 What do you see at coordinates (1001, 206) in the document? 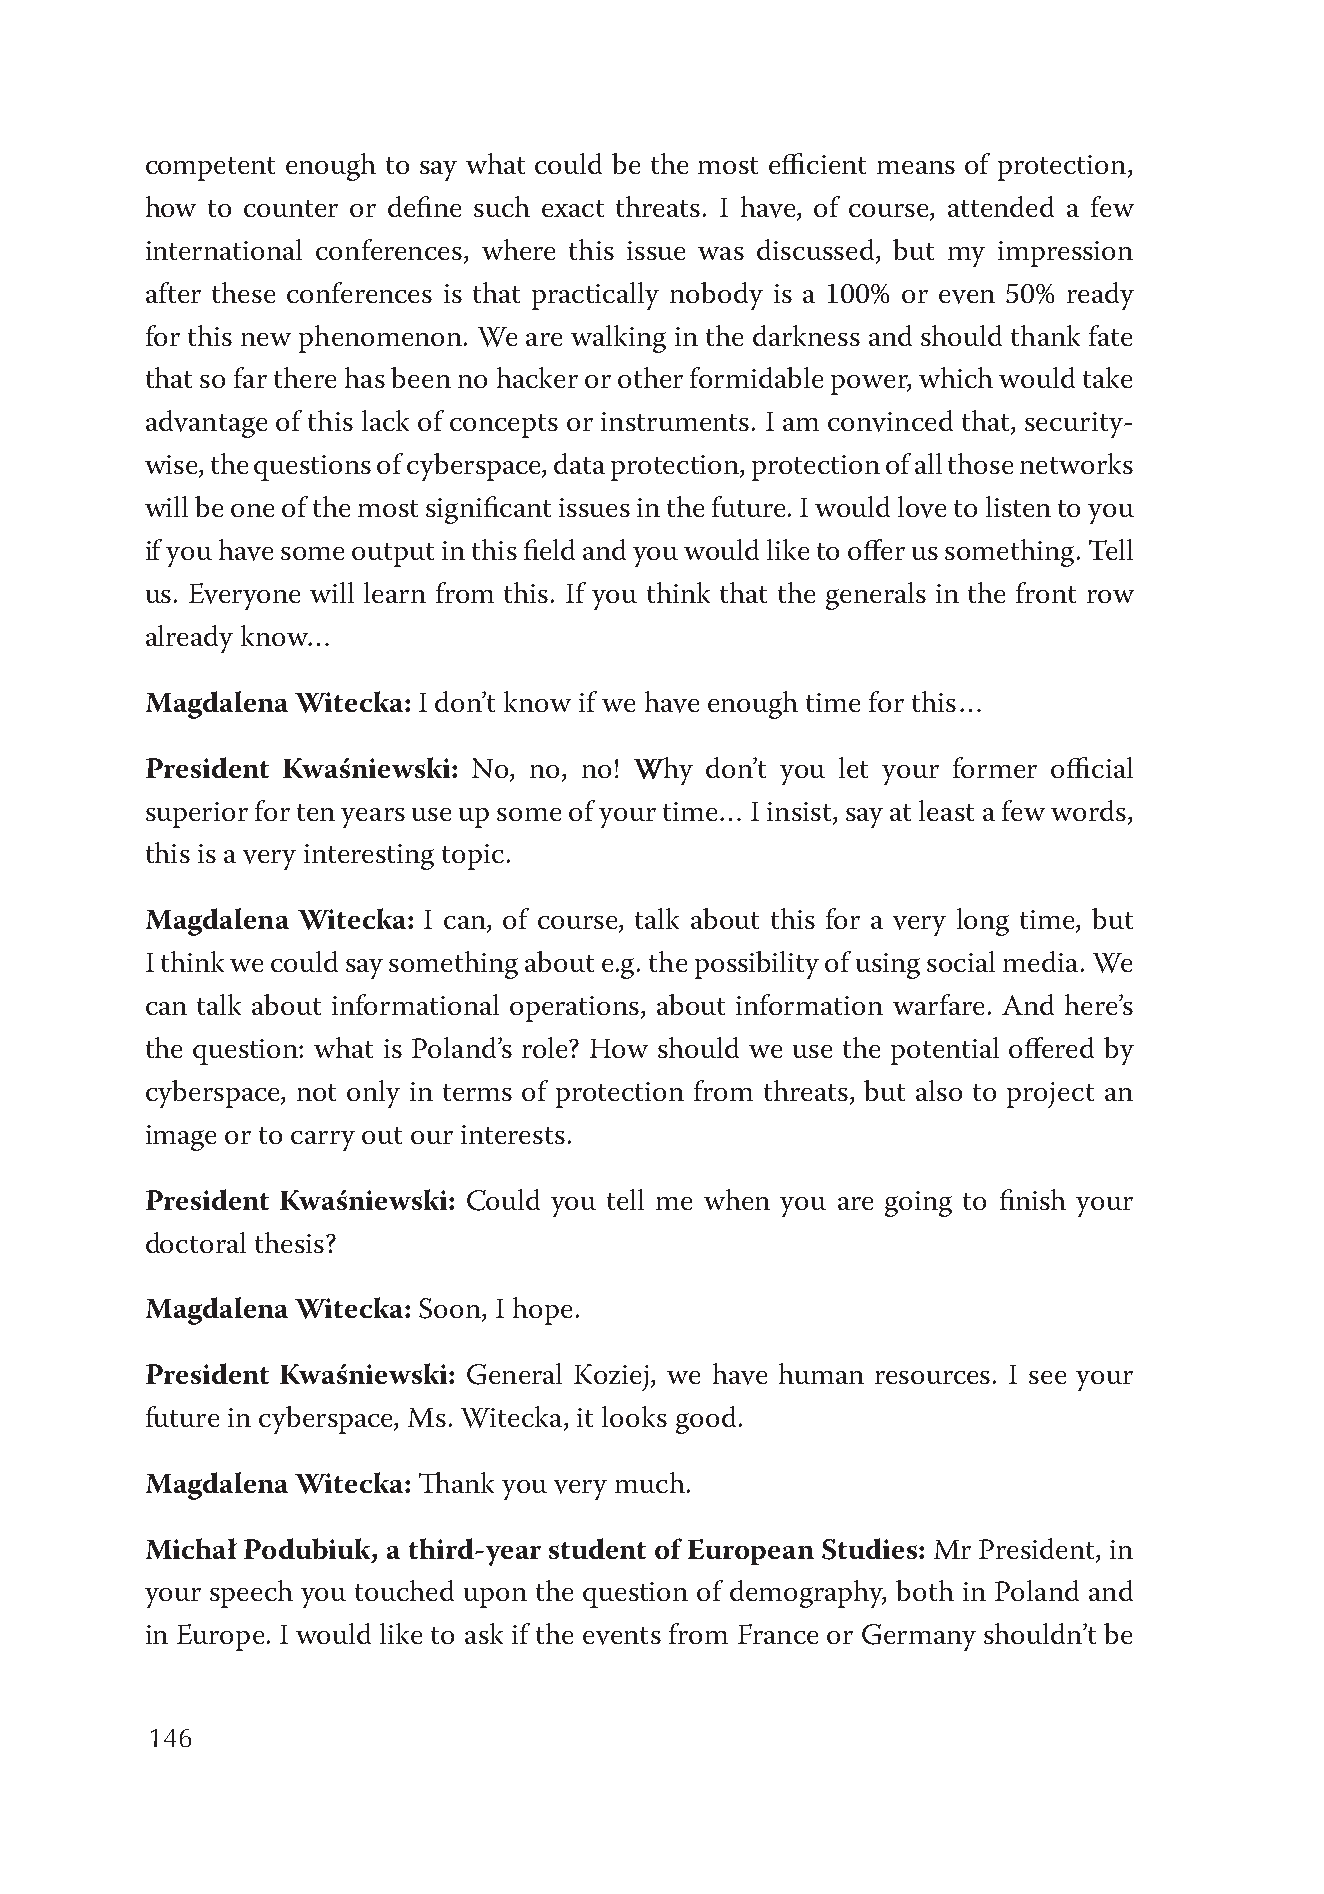
I see `attended` at bounding box center [1001, 206].
